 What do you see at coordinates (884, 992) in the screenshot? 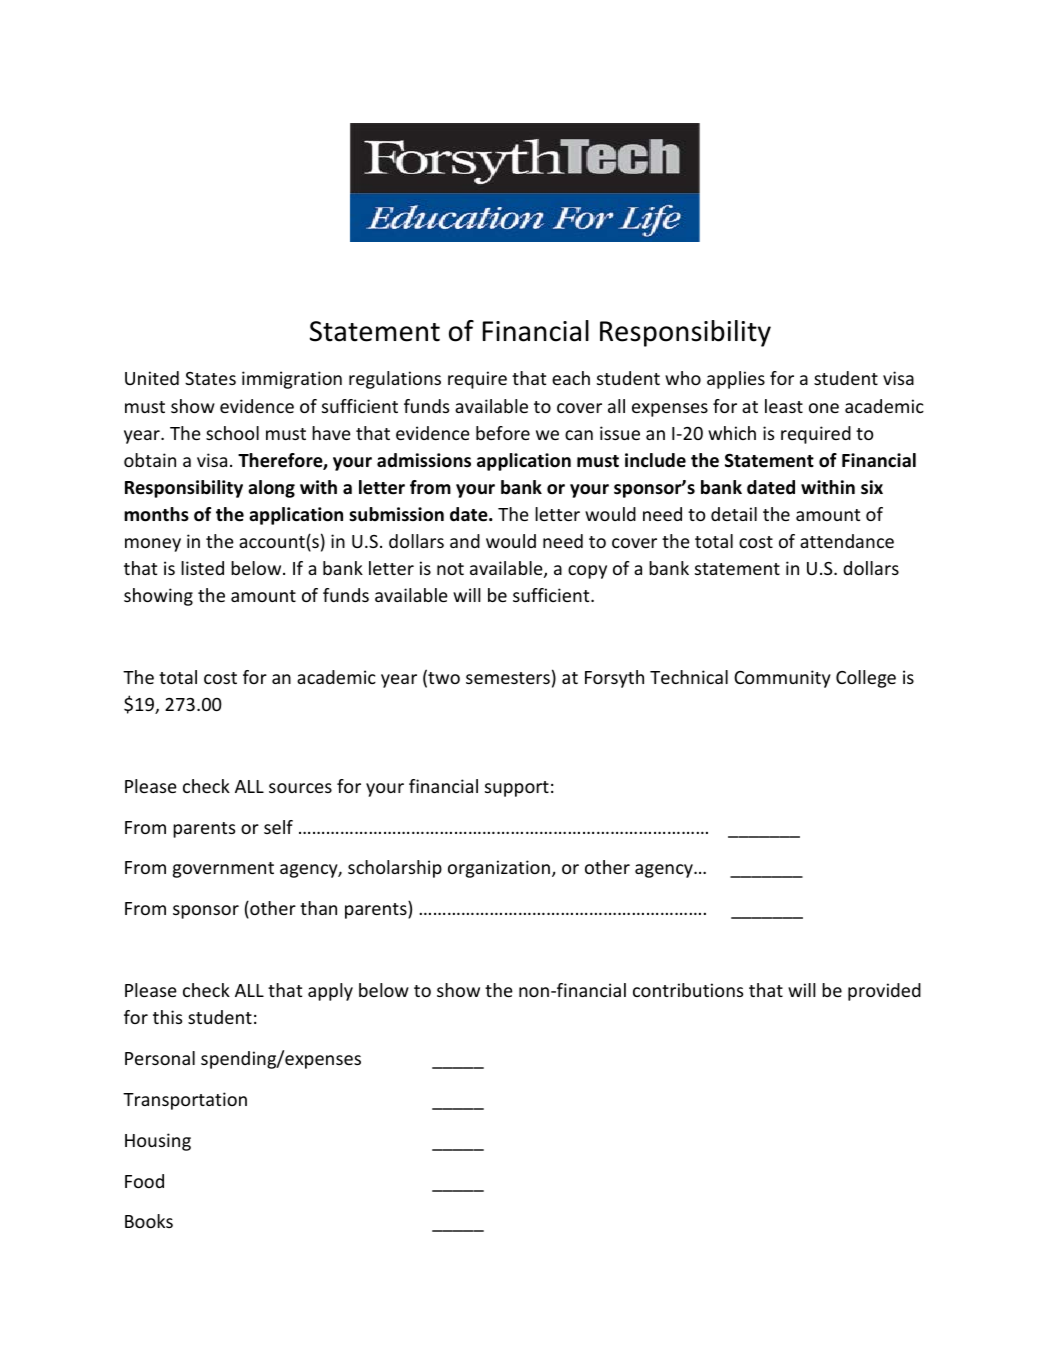
I see `provided` at bounding box center [884, 992].
